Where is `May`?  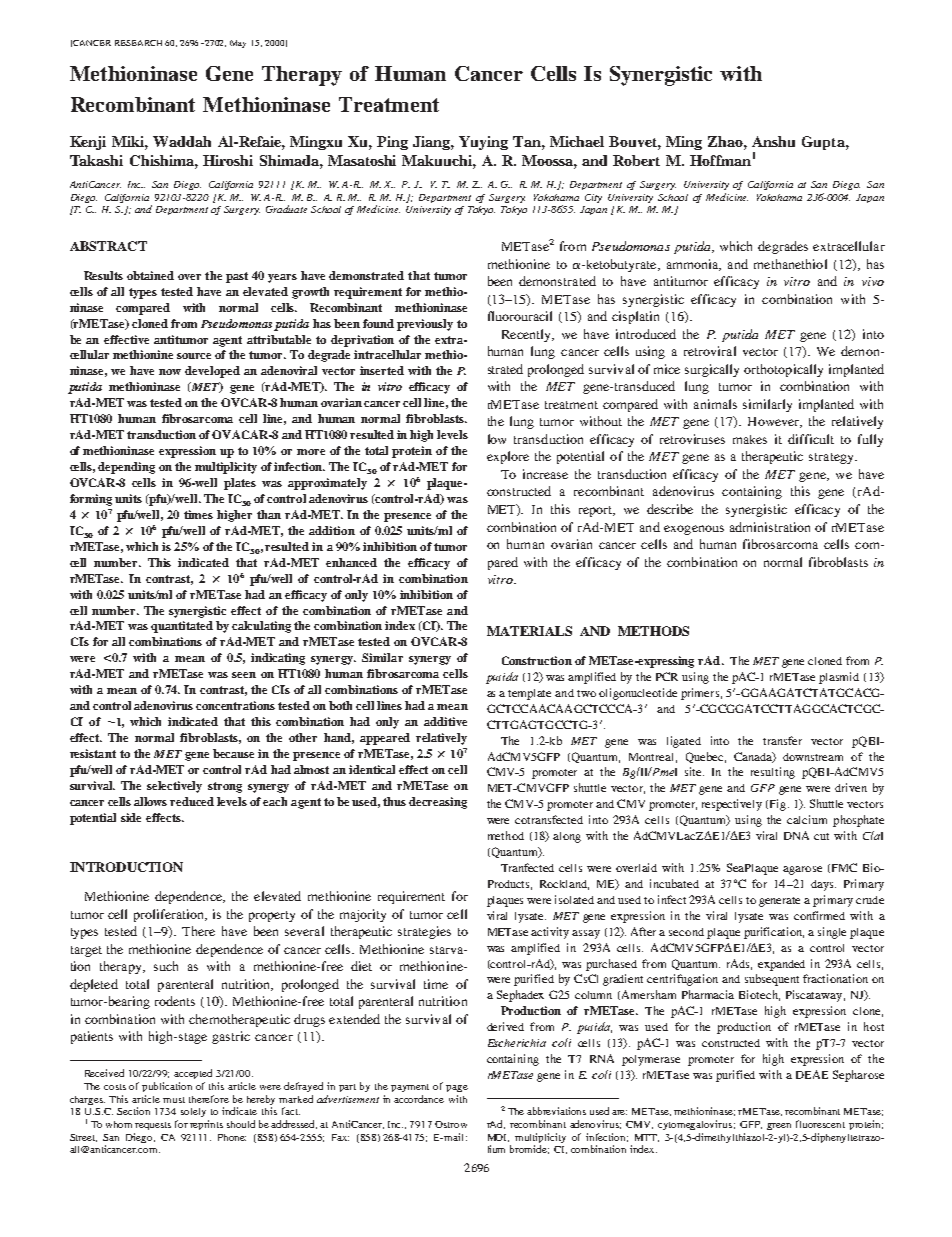 May is located at coordinates (238, 44).
